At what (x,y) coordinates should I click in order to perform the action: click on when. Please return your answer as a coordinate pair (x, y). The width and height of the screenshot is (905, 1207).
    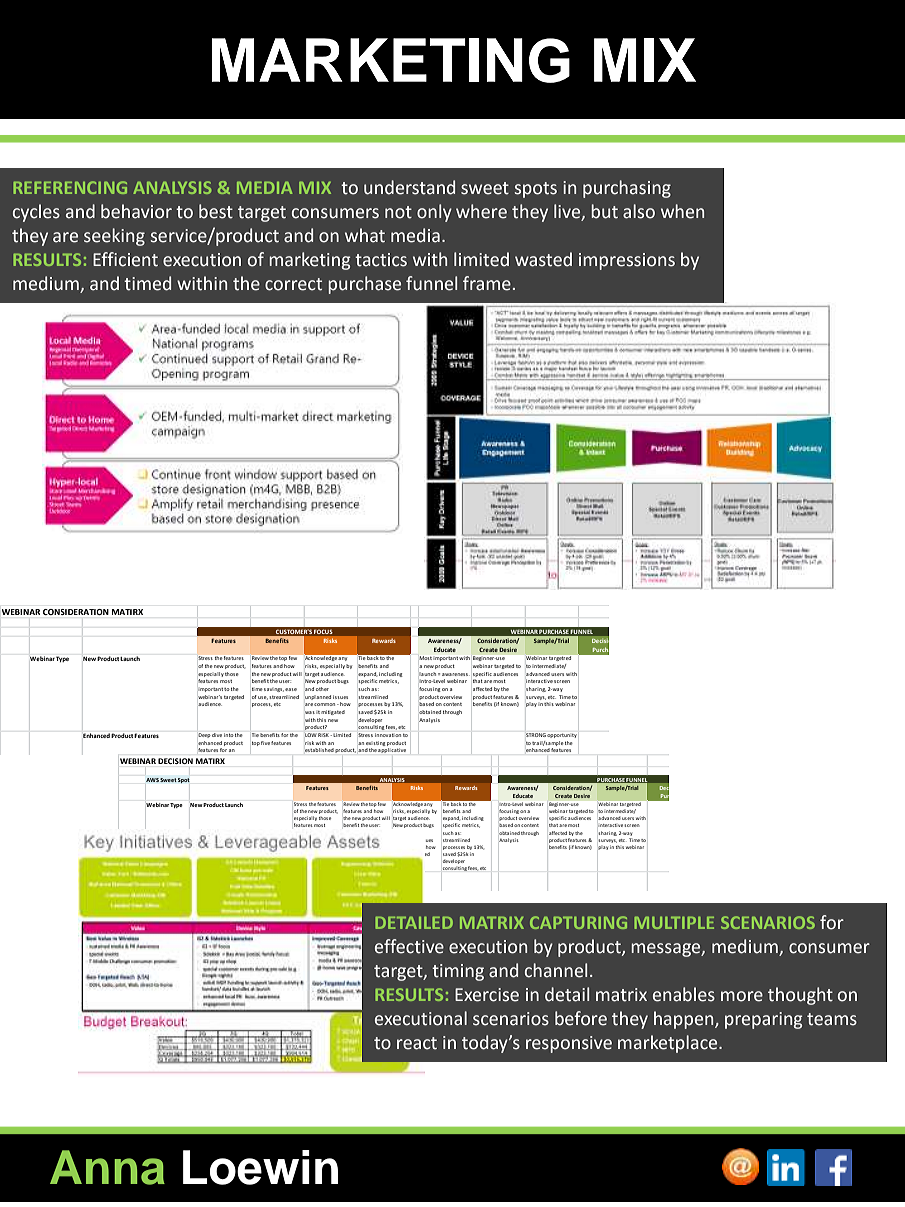
    Looking at the image, I should click on (682, 211).
